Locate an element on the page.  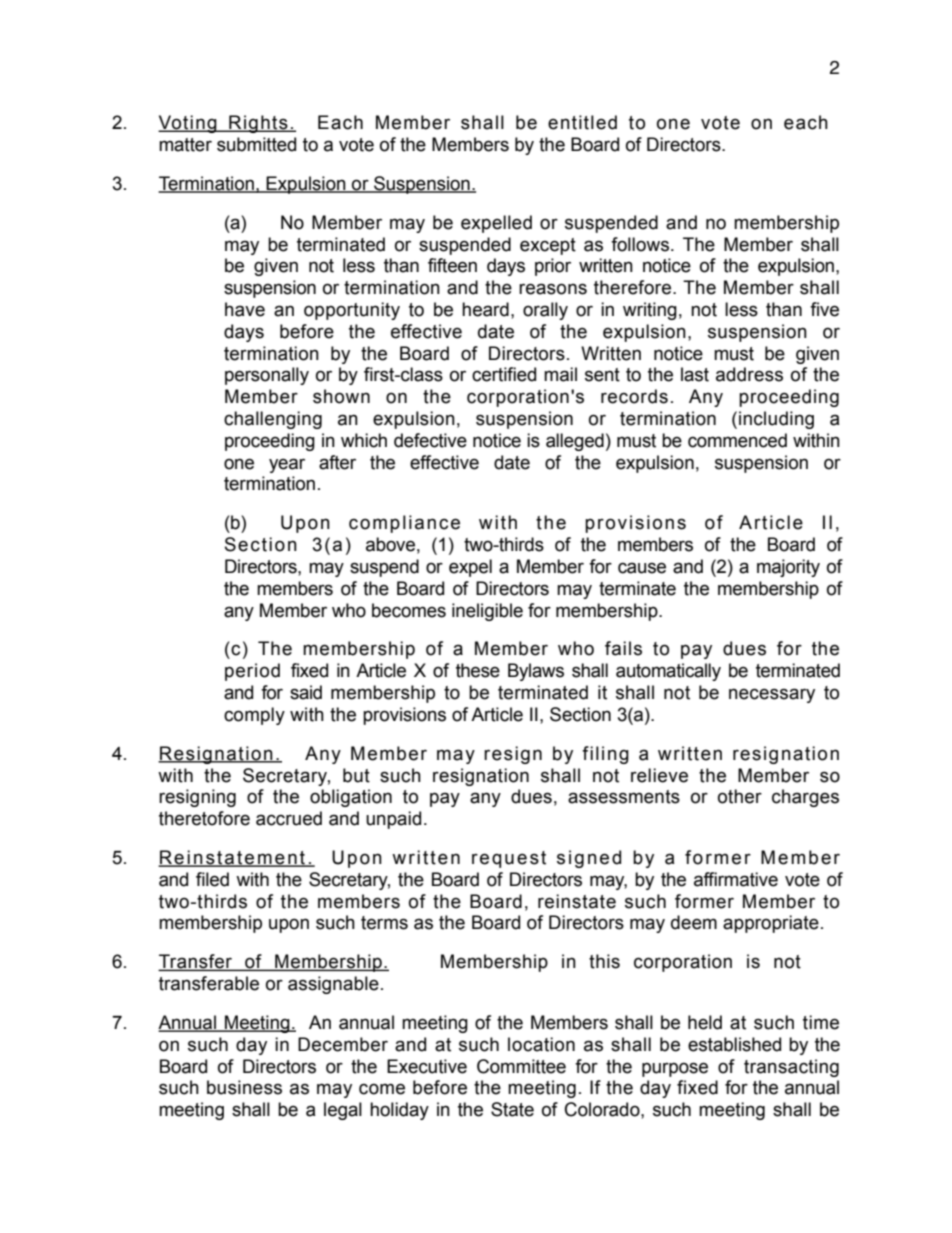
business is located at coordinates (244, 1087).
